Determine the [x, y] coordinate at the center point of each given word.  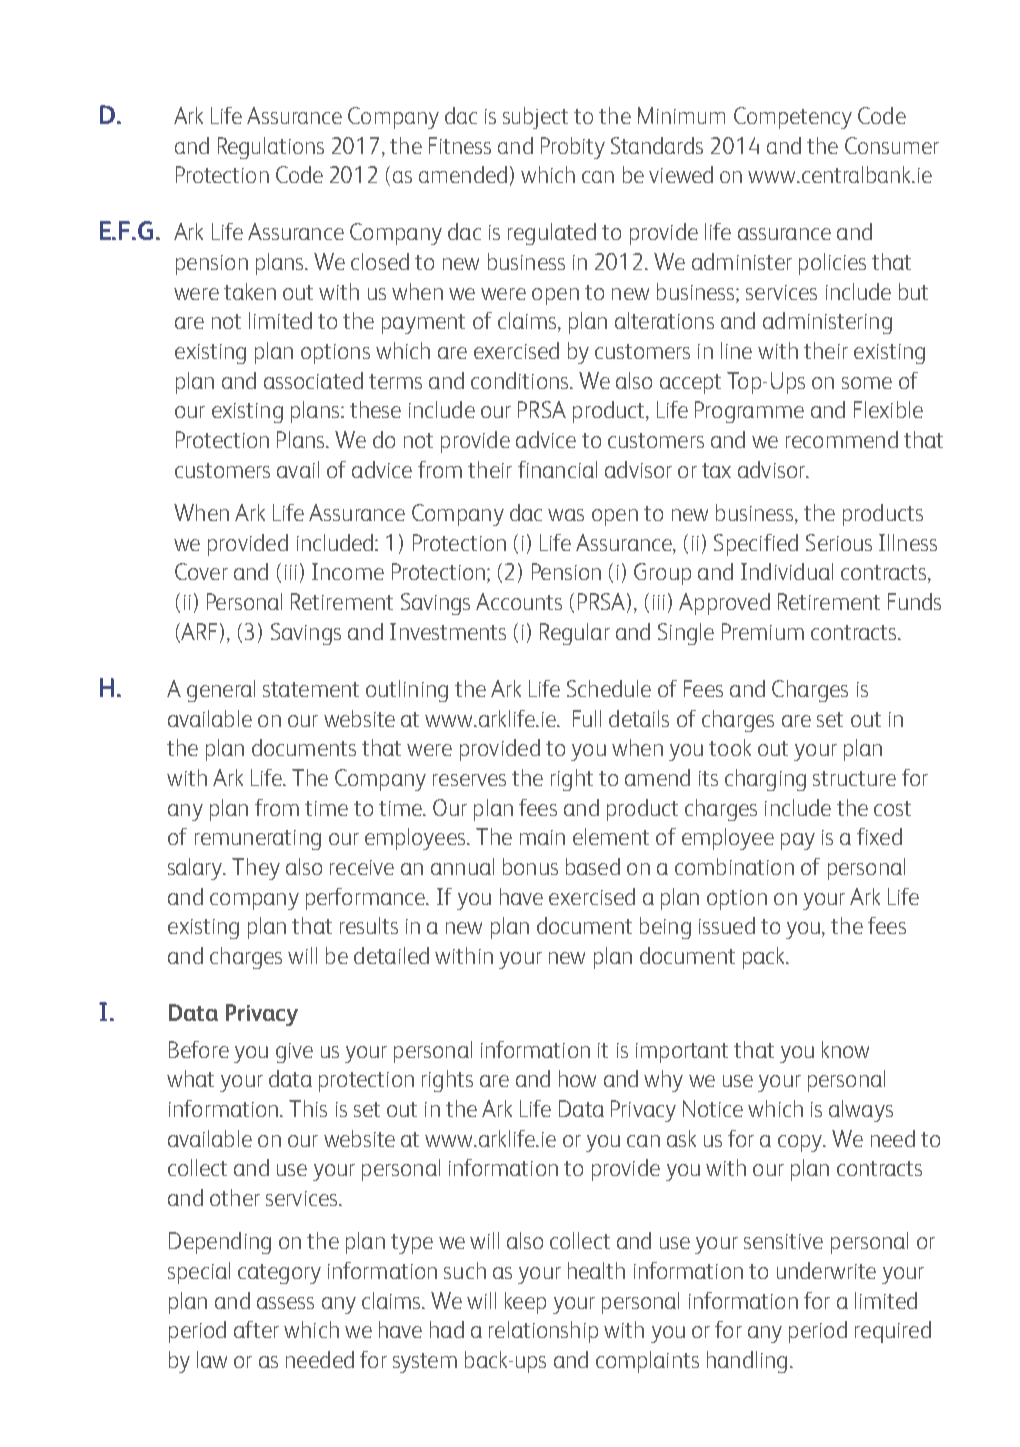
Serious [839, 542]
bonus [530, 866]
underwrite [826, 1270]
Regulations [271, 148]
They [256, 869]
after [256, 1329]
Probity [573, 148]
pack [765, 958]
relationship [543, 1332]
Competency [793, 118]
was [566, 515]
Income [348, 571]
